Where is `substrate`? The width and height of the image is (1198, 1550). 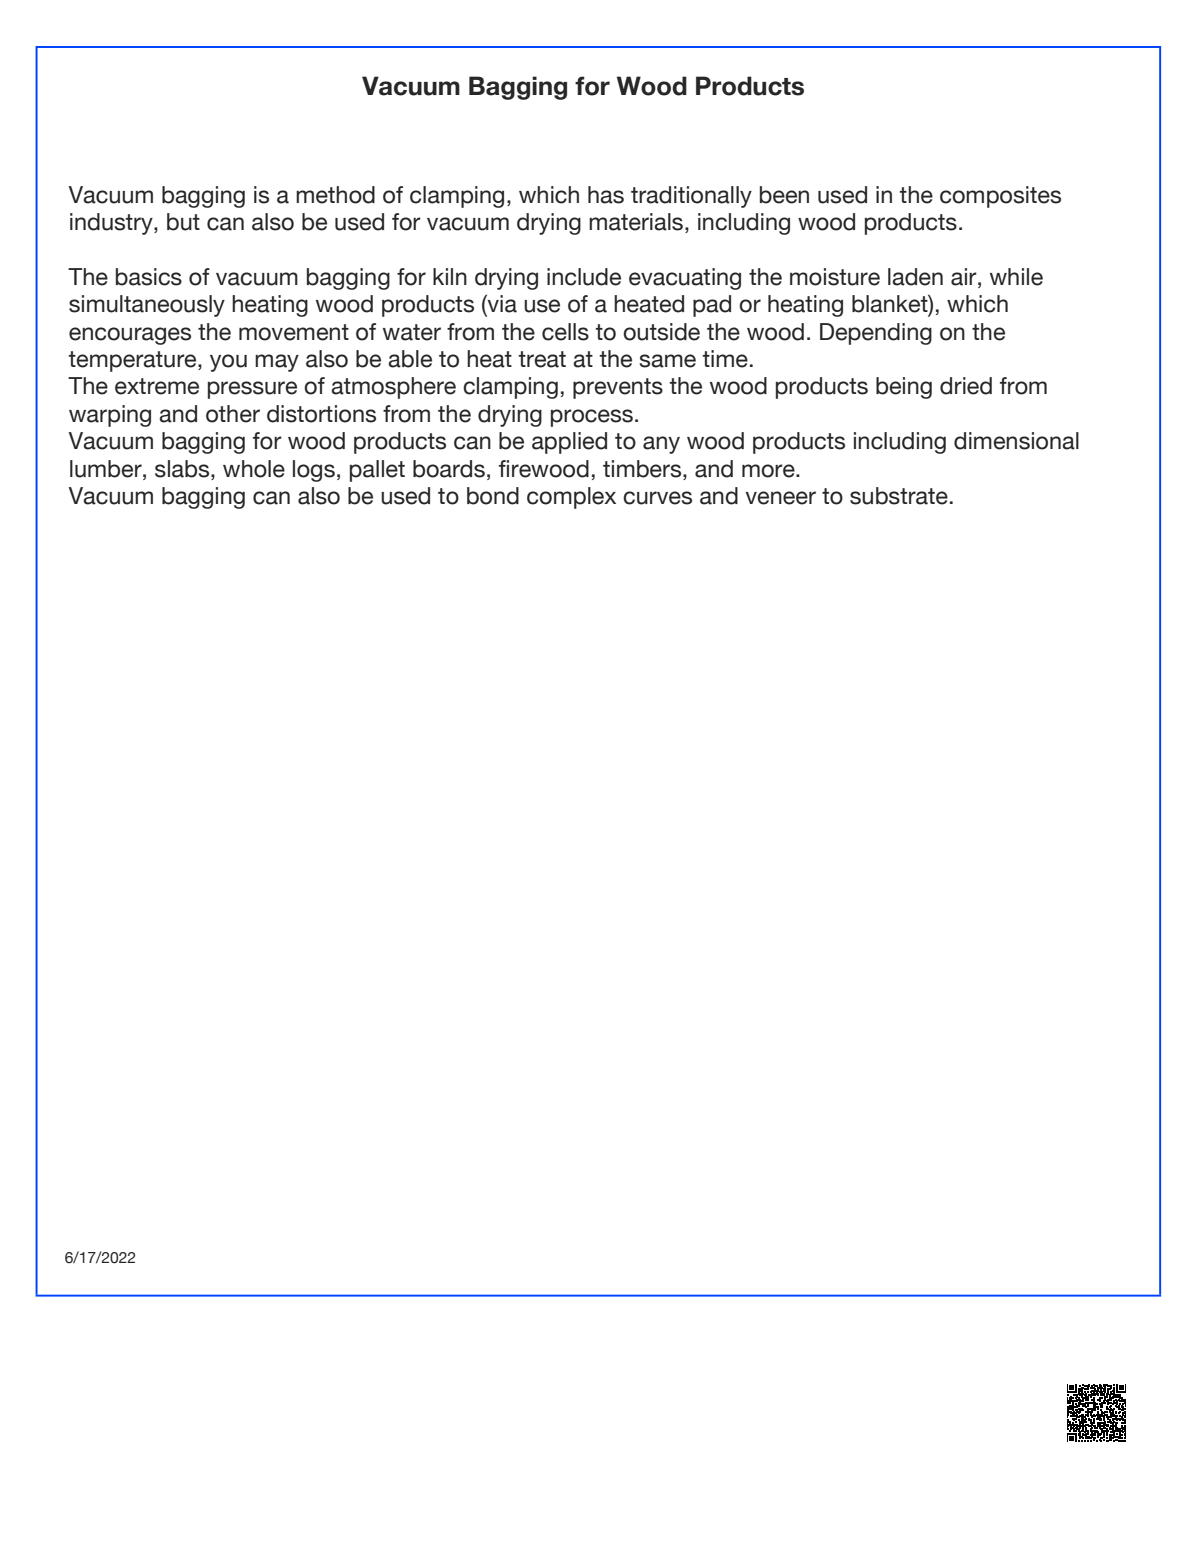 substrate is located at coordinates (899, 496).
